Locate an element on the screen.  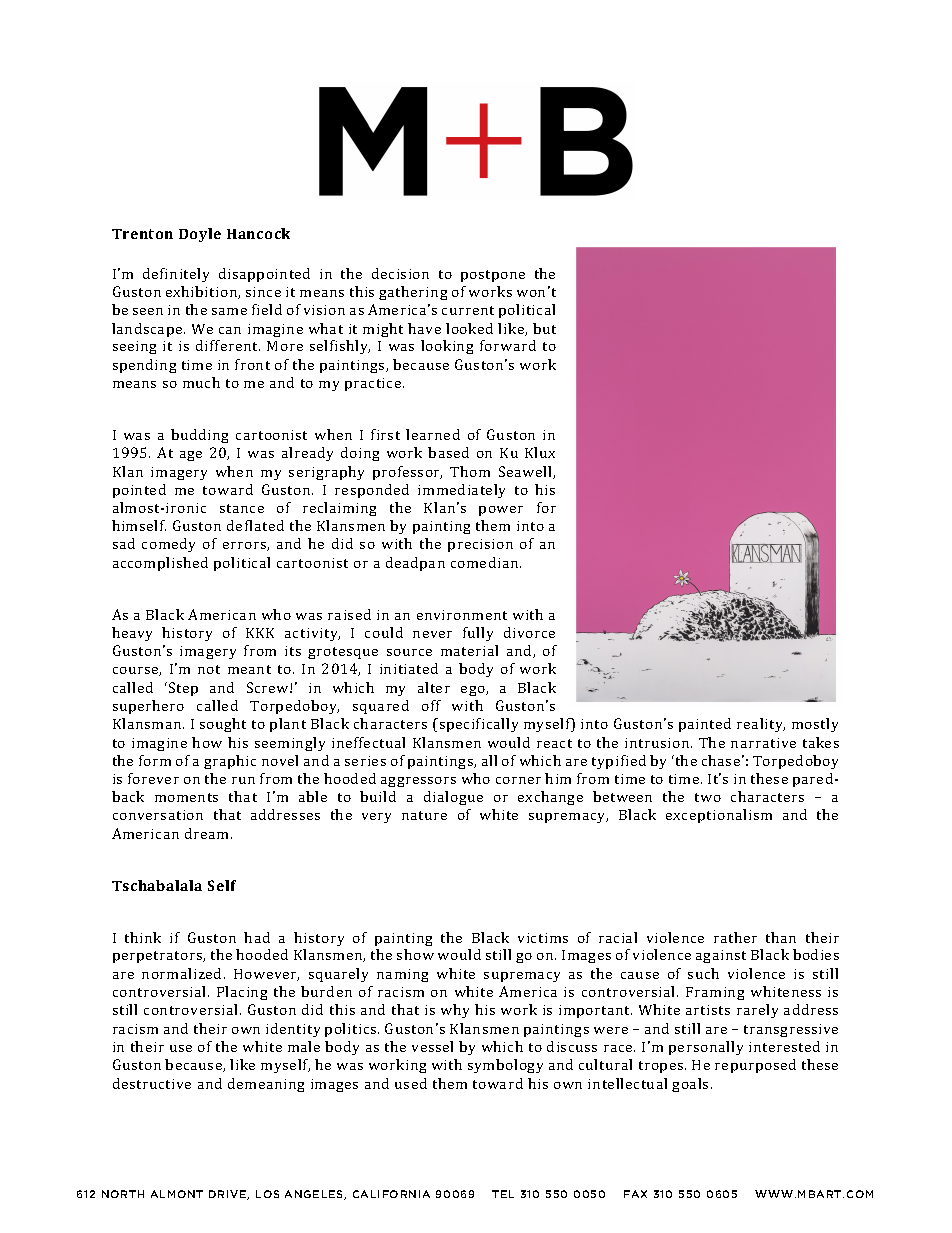
definitely is located at coordinates (176, 275).
